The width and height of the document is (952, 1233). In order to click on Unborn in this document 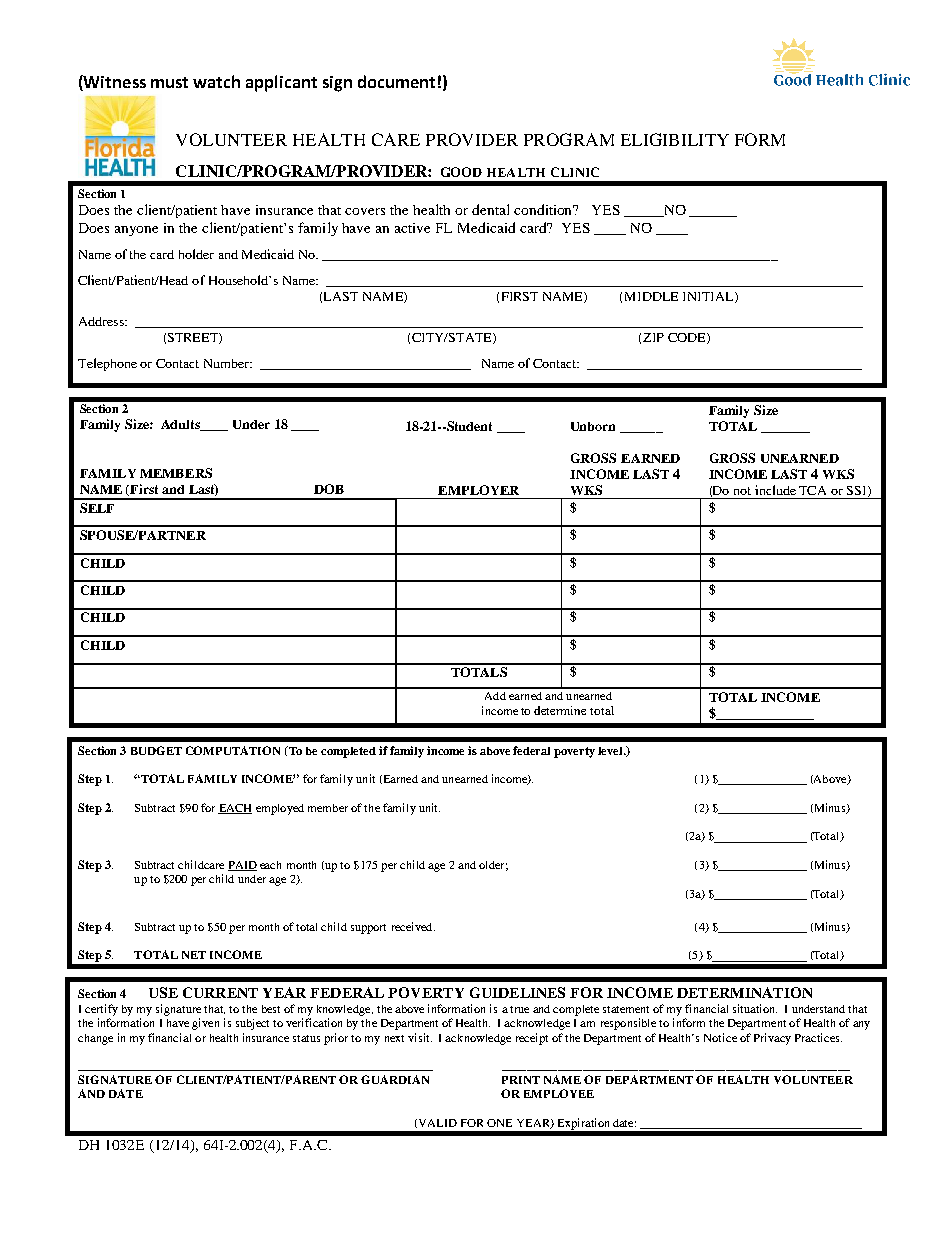, I will do `click(593, 426)`.
